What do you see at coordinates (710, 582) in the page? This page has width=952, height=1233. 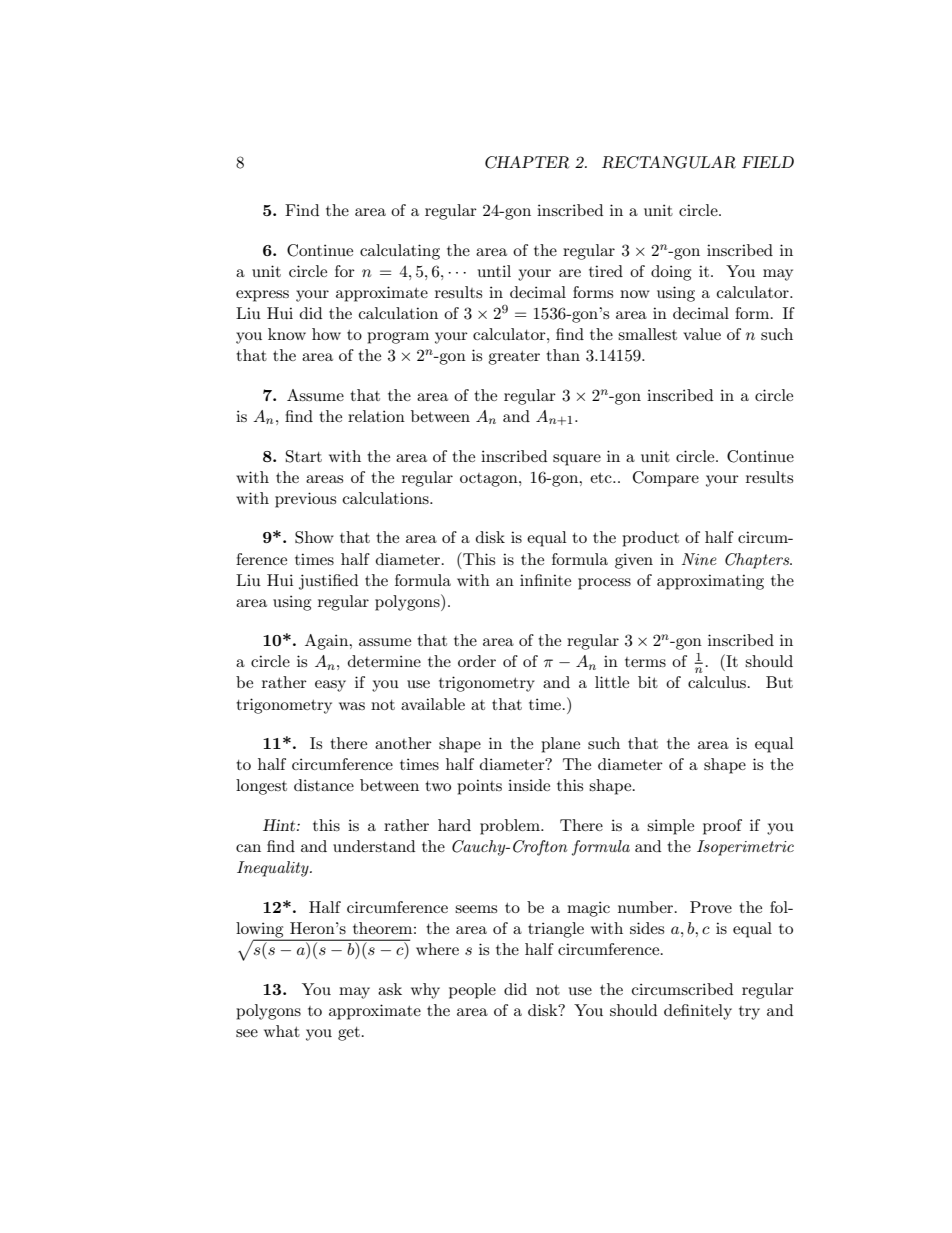 I see `approximating` at bounding box center [710, 582].
